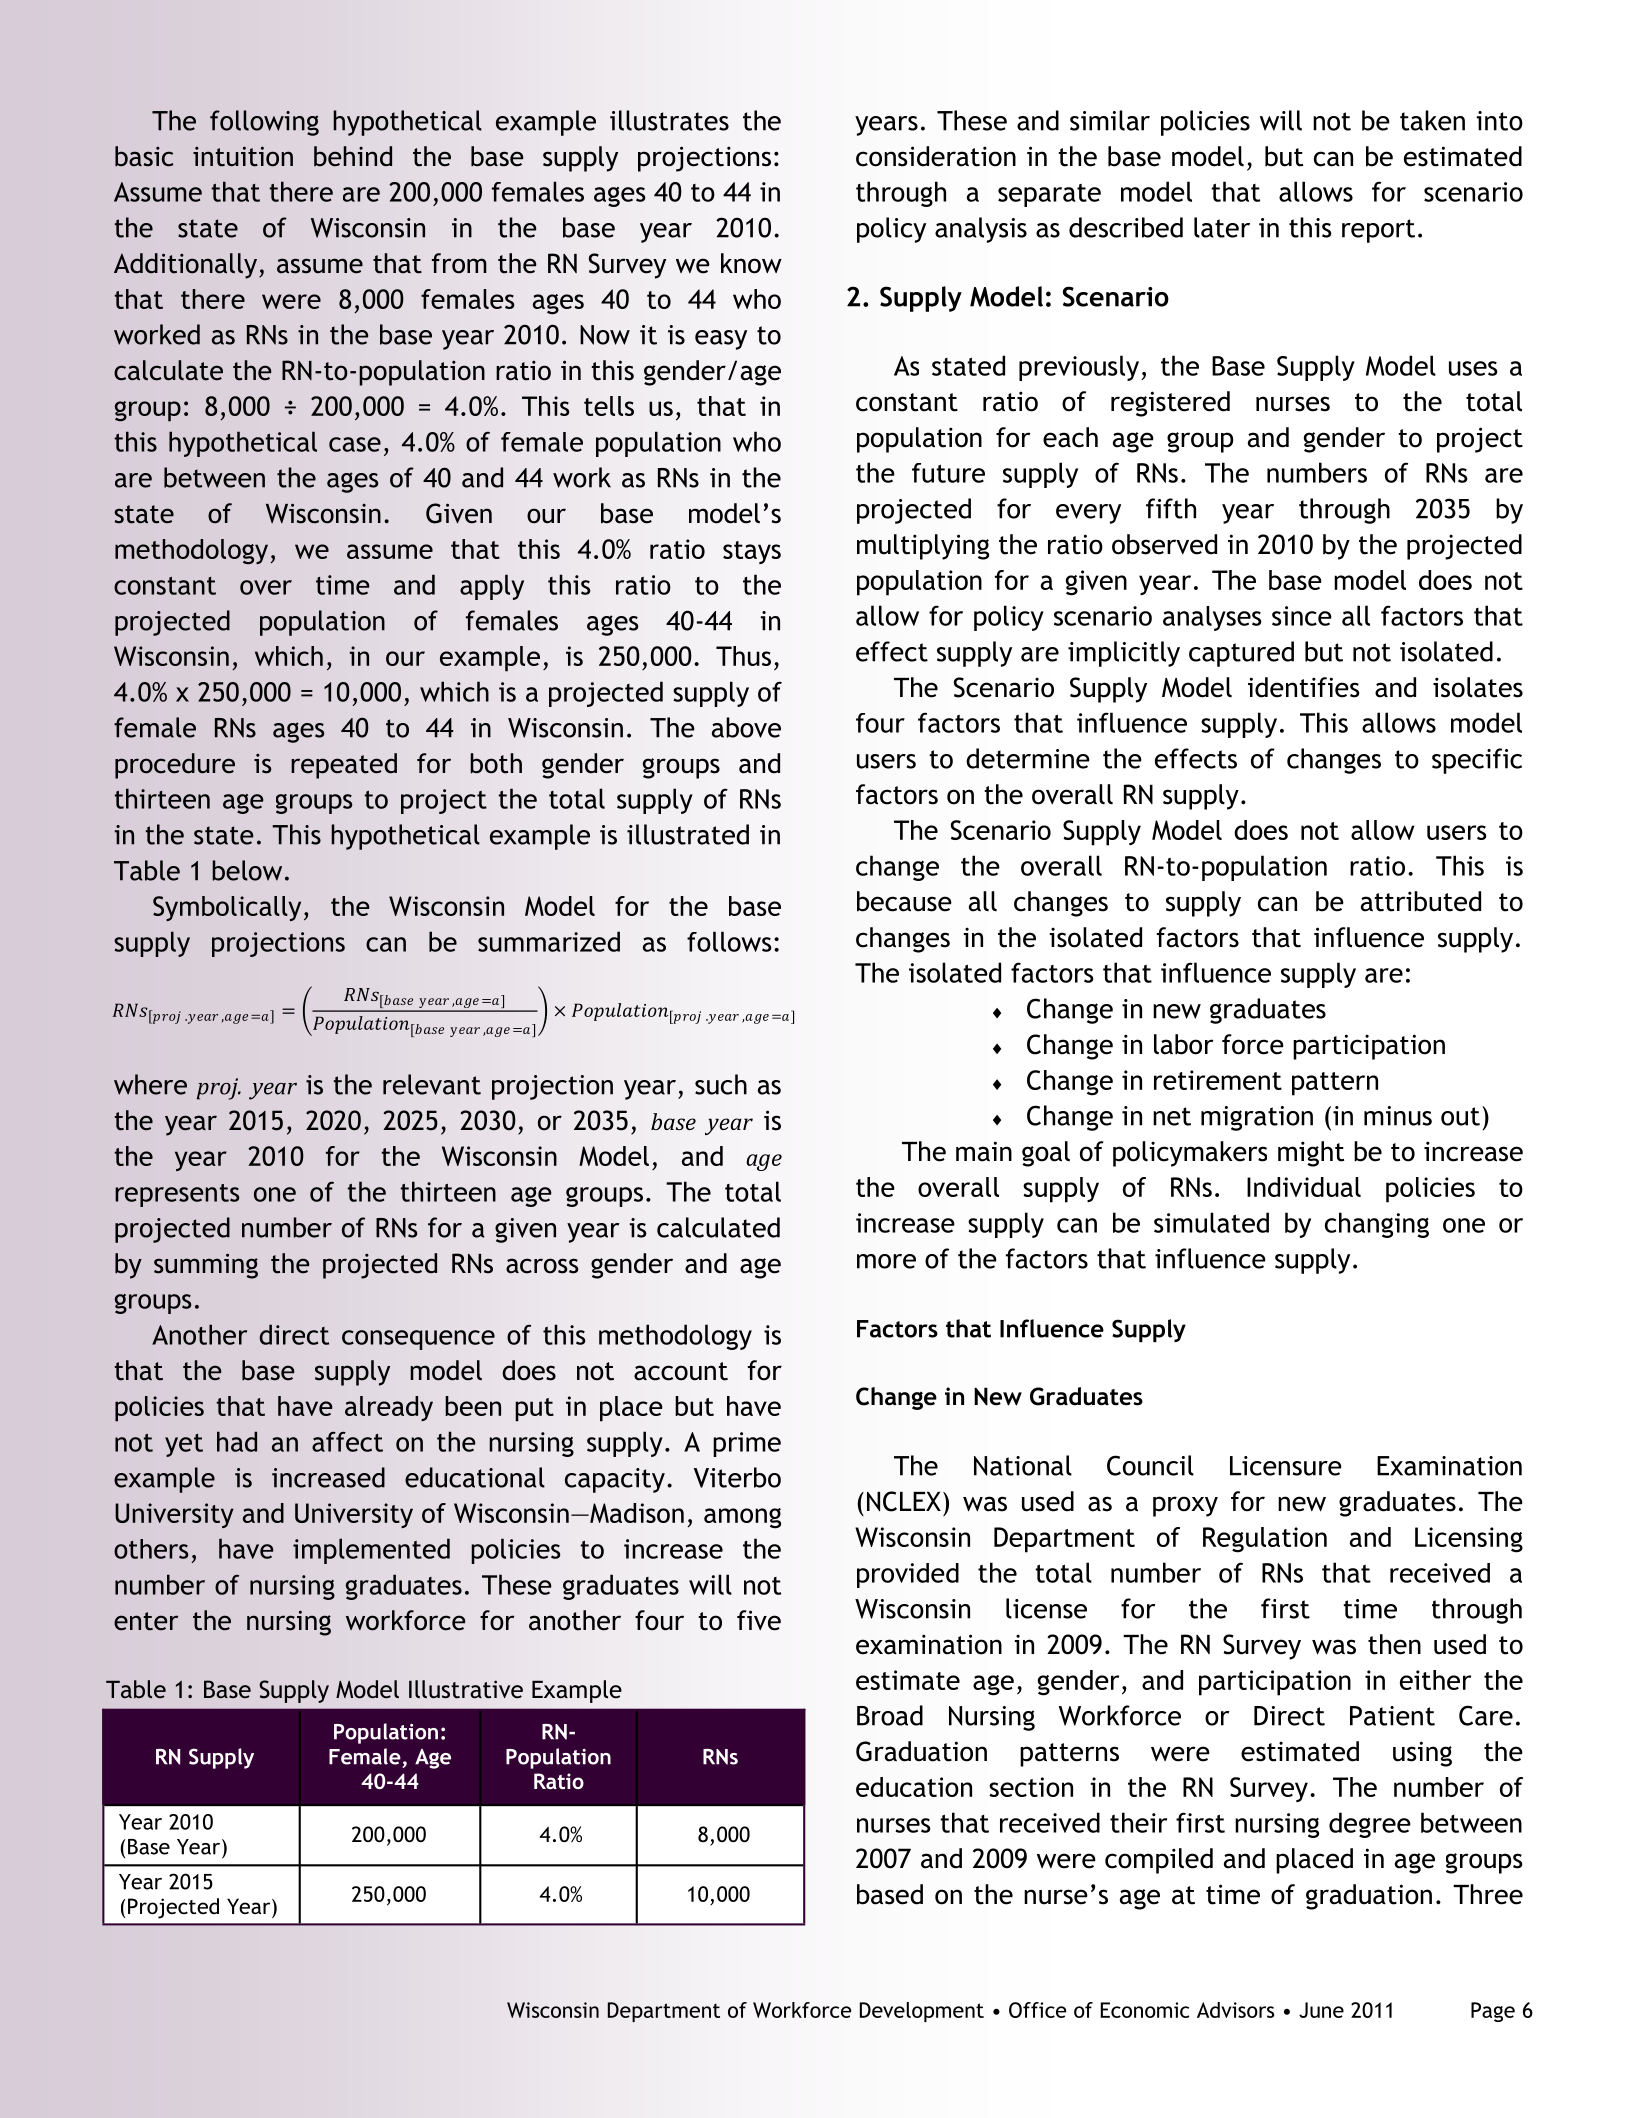  I want to click on such, so click(721, 1084).
